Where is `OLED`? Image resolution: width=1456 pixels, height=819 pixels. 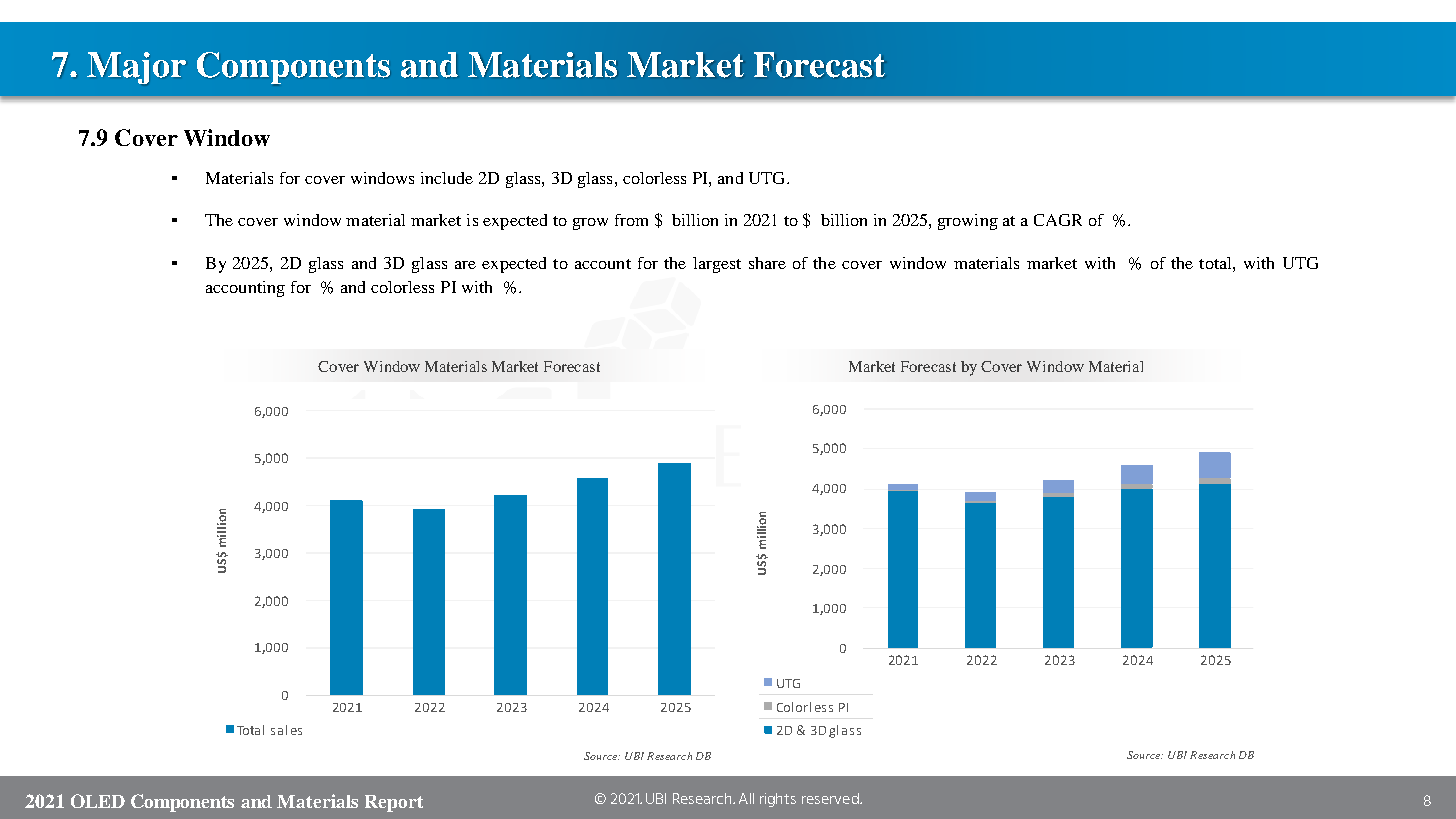
OLED is located at coordinates (98, 801).
